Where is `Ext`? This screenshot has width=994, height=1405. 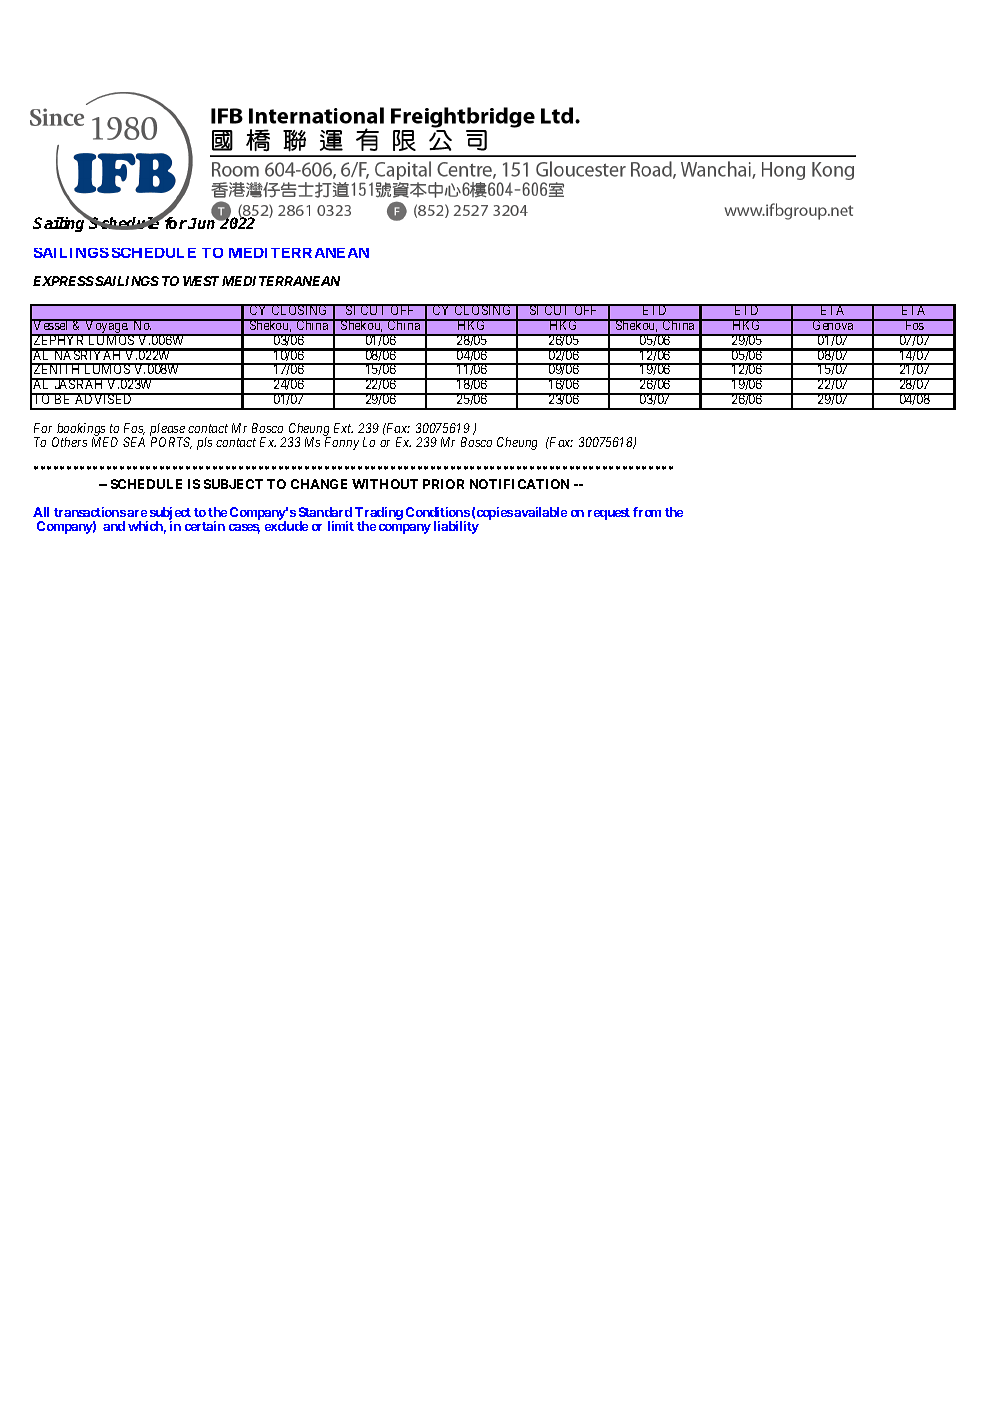
Ext is located at coordinates (343, 428).
